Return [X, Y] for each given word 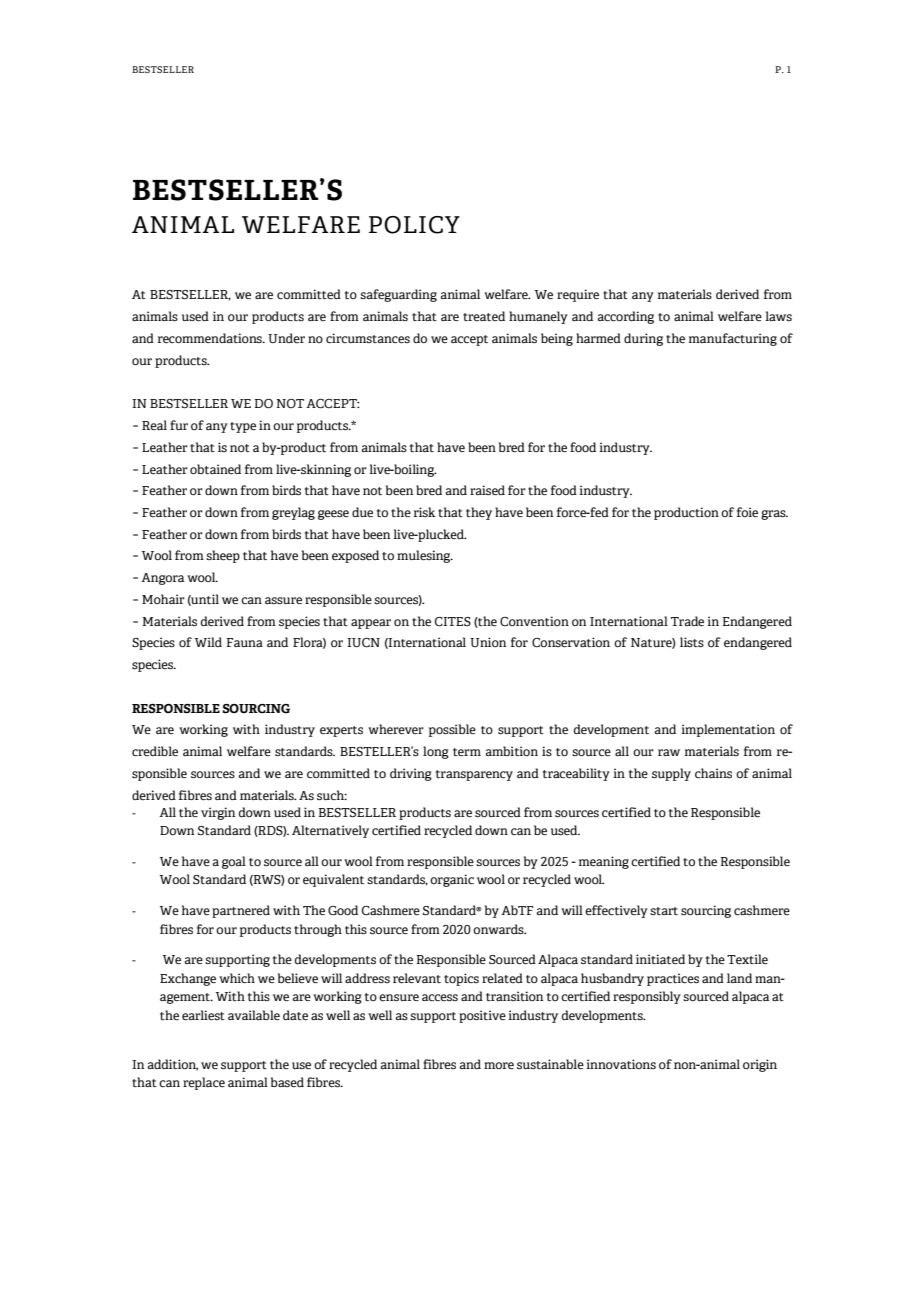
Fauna [244, 642]
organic [452, 880]
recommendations [211, 338]
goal [234, 862]
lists [692, 642]
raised [487, 490]
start [664, 911]
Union [488, 642]
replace [204, 1083]
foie [747, 512]
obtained [215, 469]
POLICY [414, 225]
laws [778, 316]
